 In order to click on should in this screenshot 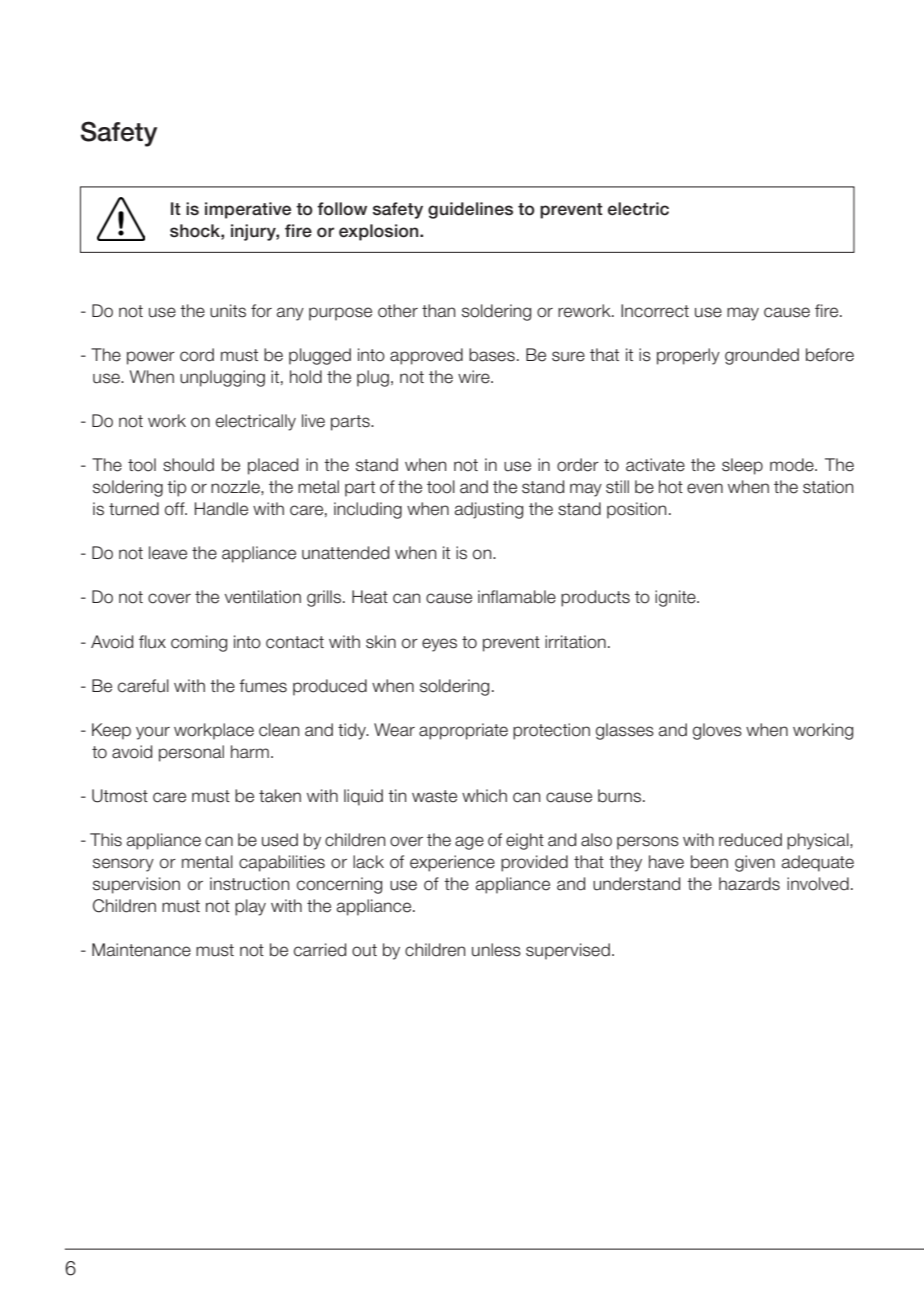, I will do `click(188, 465)`.
